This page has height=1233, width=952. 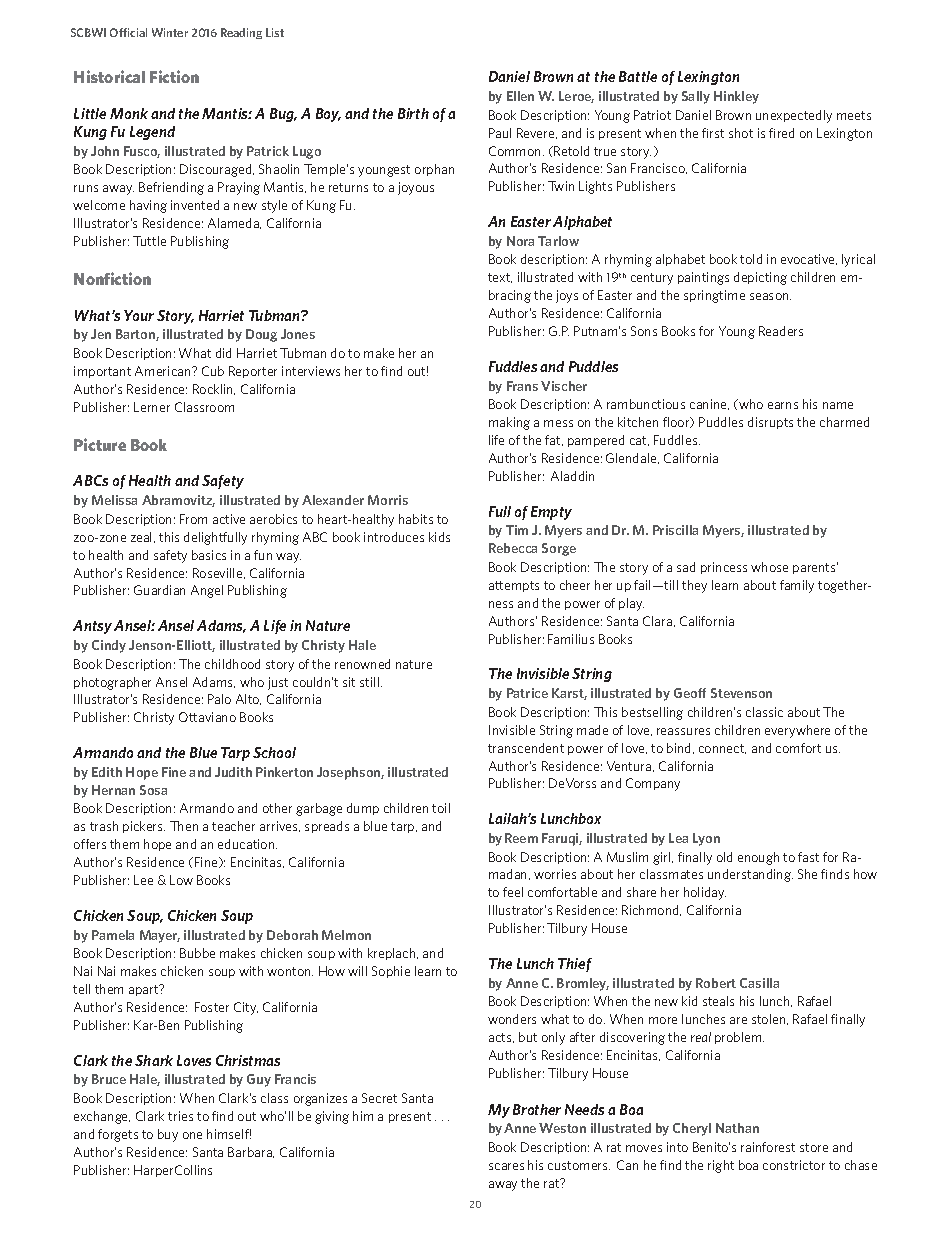 What do you see at coordinates (170, 32) in the page?
I see `Winter` at bounding box center [170, 32].
